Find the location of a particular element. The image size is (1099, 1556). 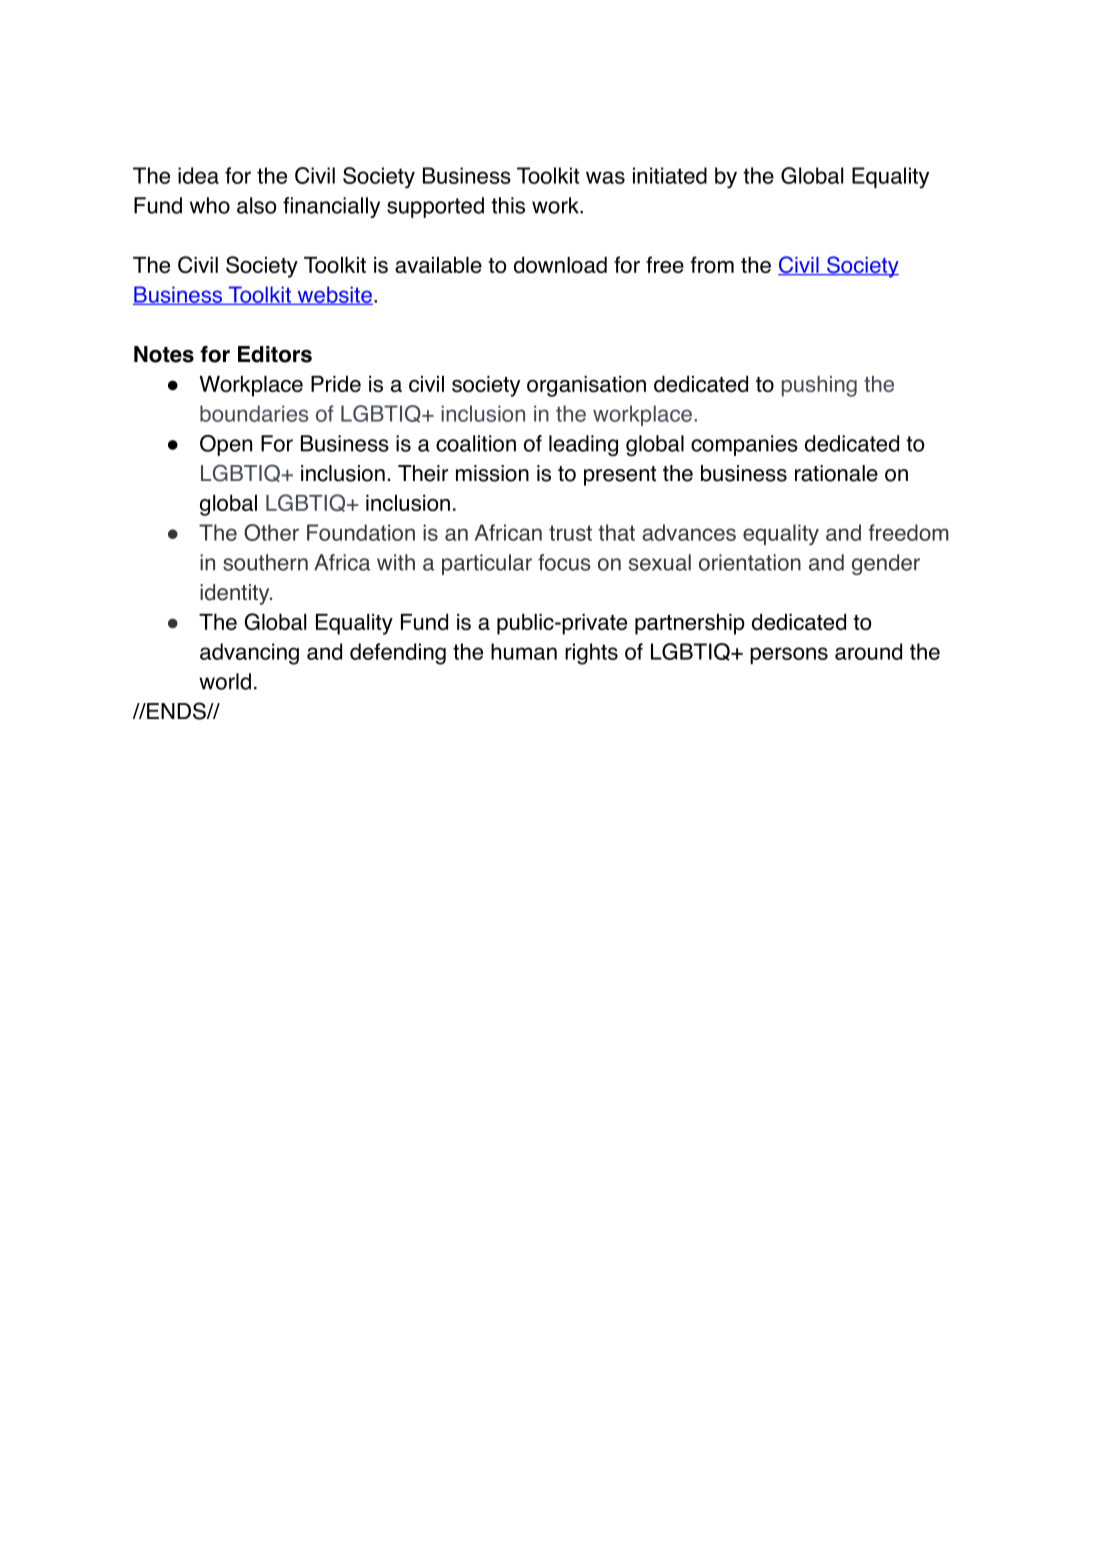

companies is located at coordinates (744, 445).
